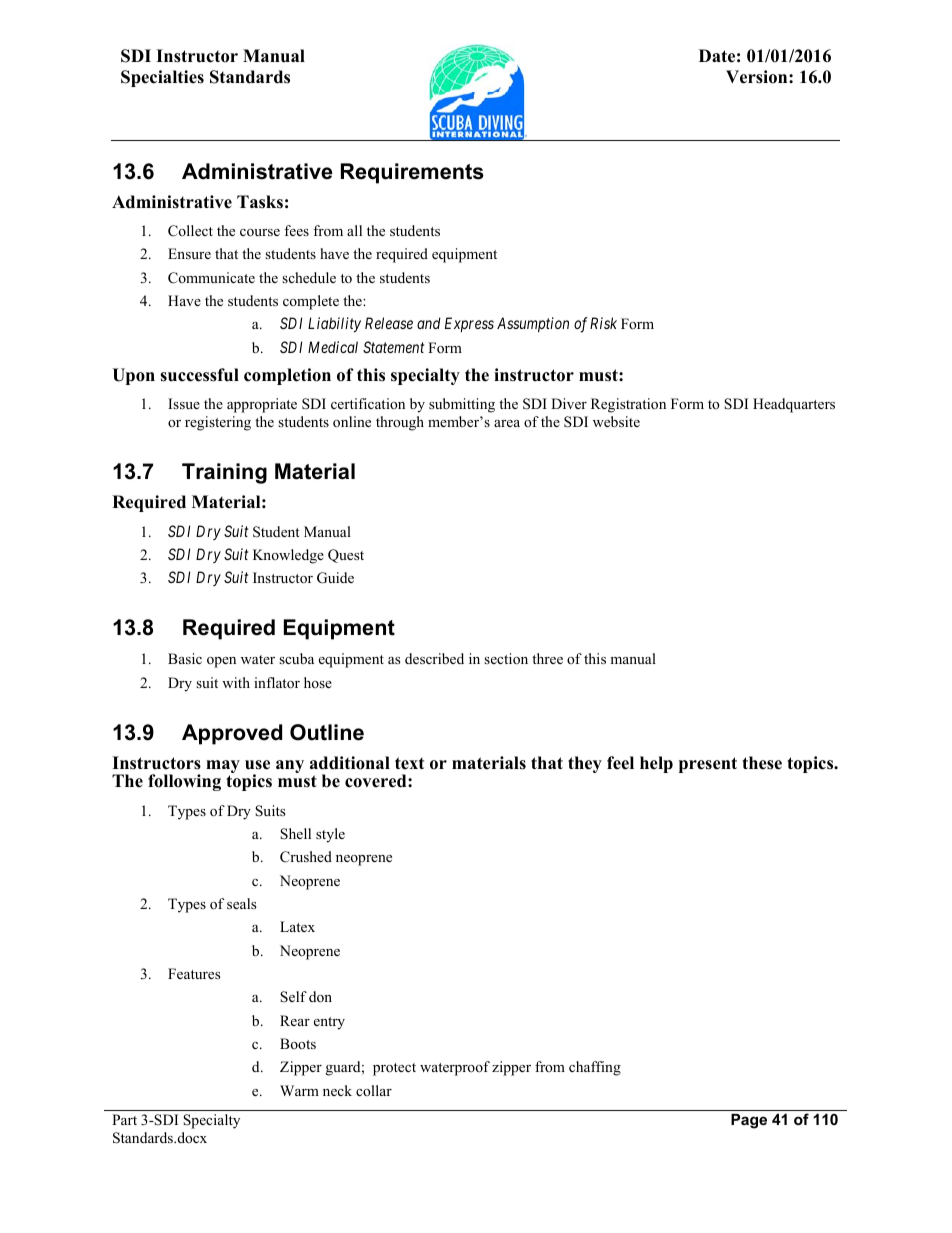 The height and width of the screenshot is (1233, 952). Describe the element at coordinates (162, 78) in the screenshot. I see `Specialties` at that location.
